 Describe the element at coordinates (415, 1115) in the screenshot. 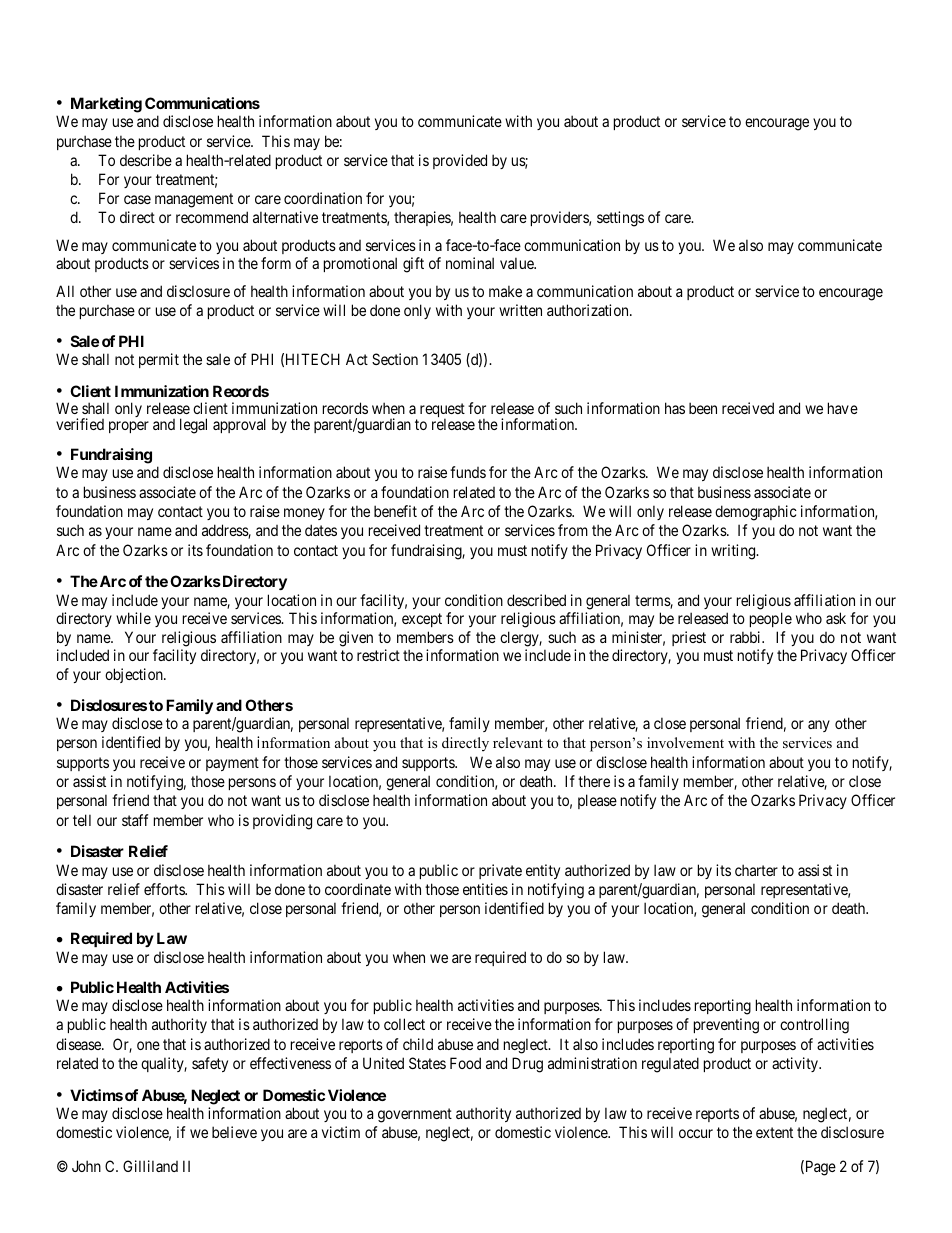

I see `government` at that location.
